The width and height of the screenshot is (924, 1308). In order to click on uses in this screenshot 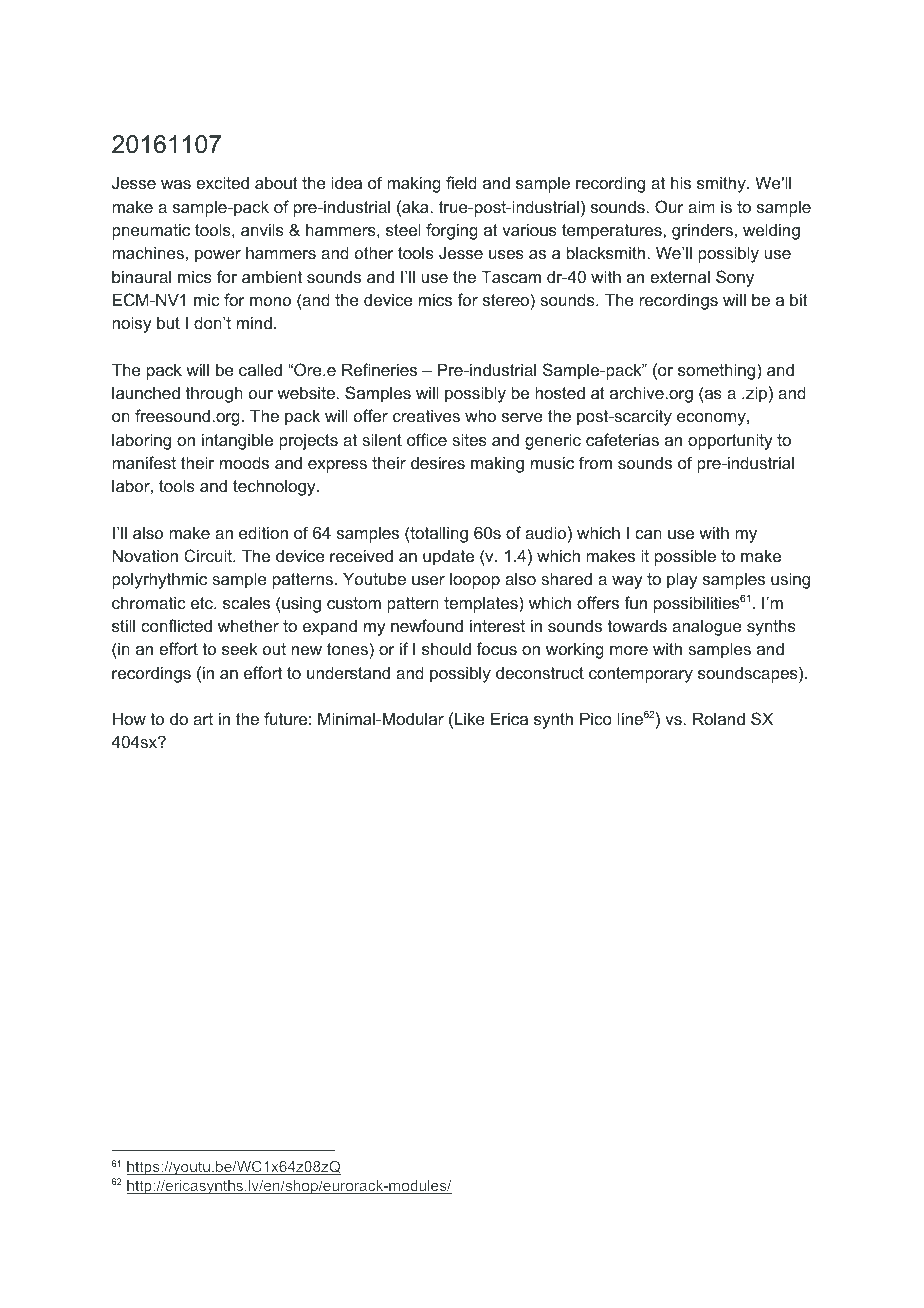, I will do `click(506, 254)`.
